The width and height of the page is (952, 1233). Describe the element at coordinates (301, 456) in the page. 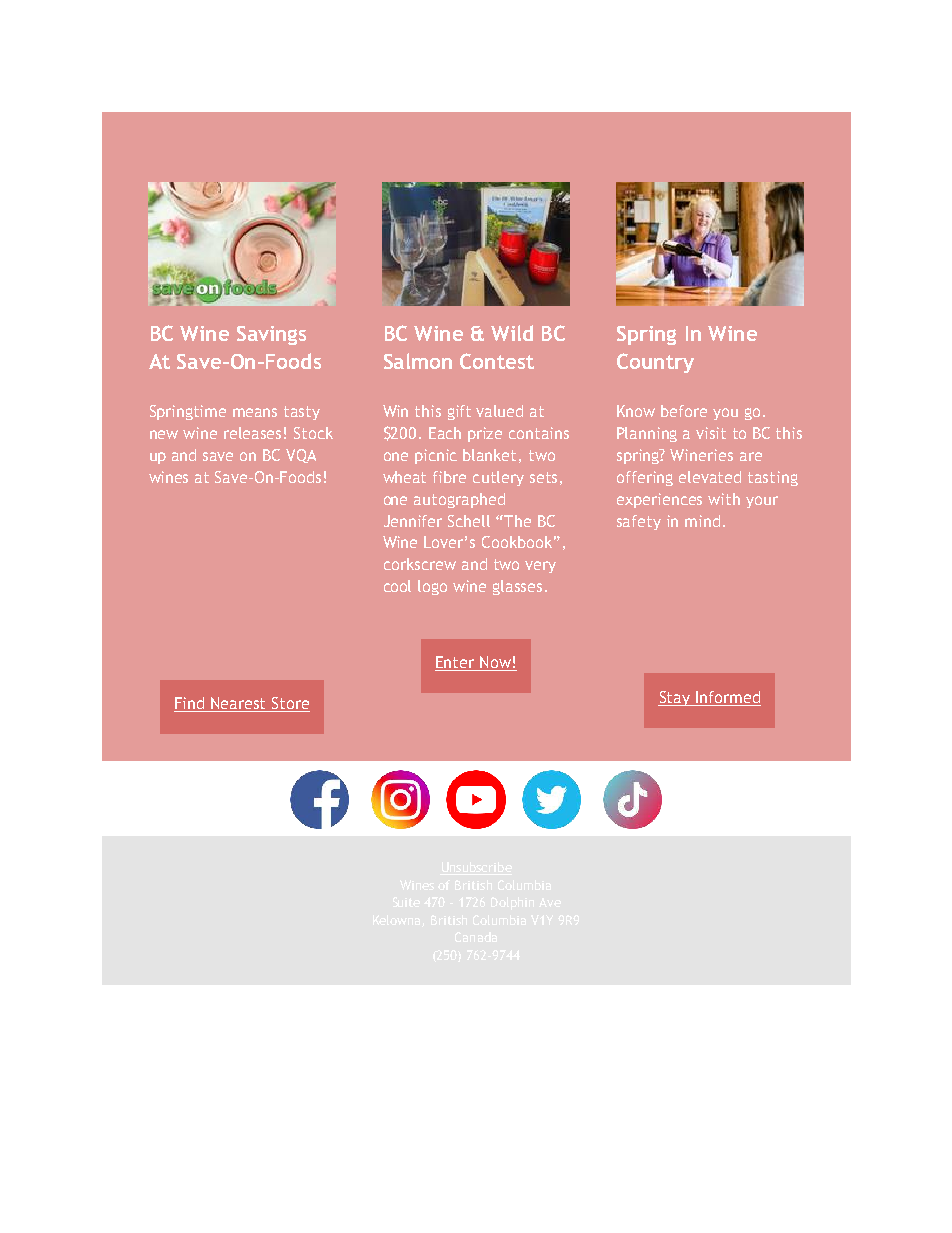

I see `VQA` at that location.
